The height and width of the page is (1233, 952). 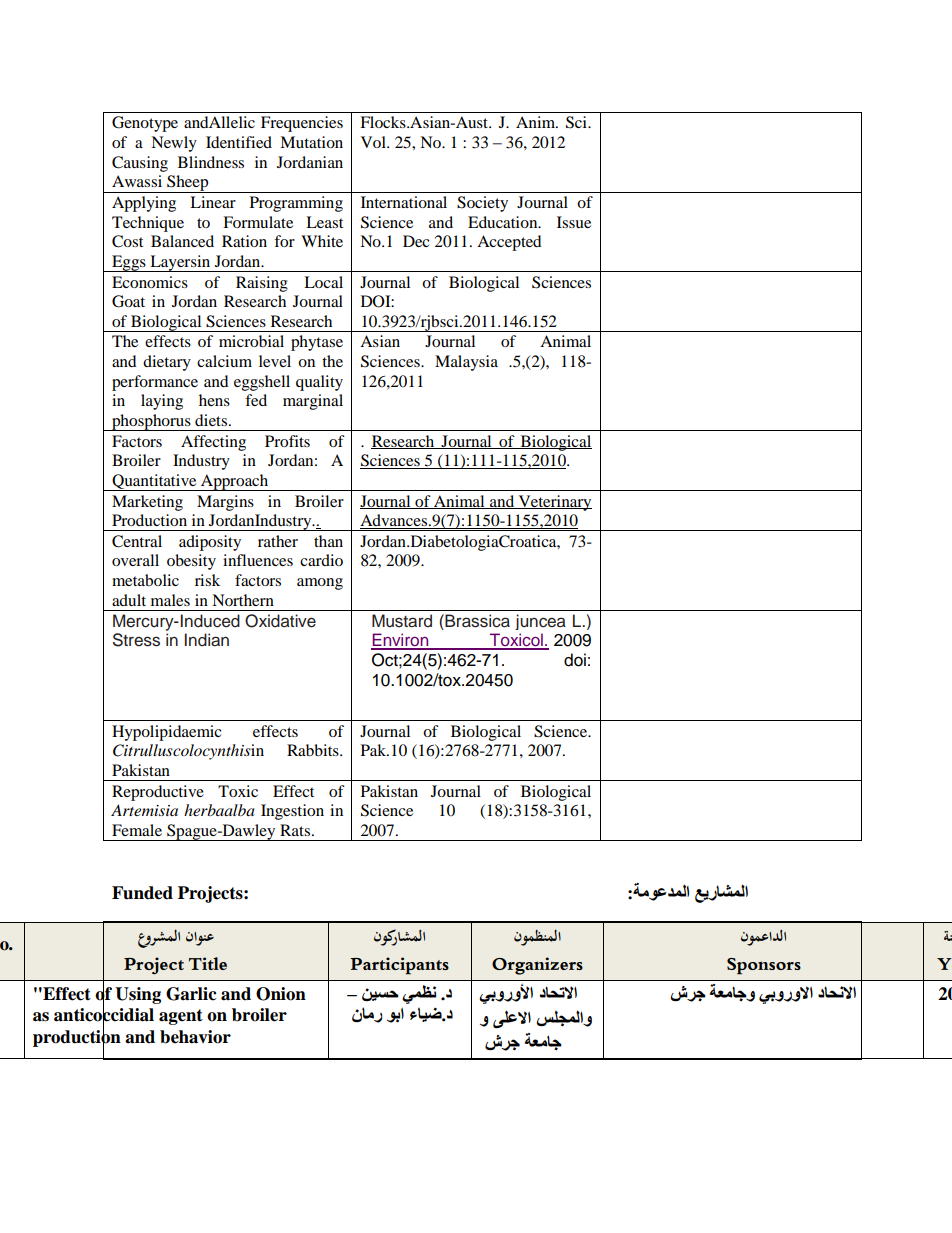 I want to click on Malaysia, so click(x=466, y=363).
